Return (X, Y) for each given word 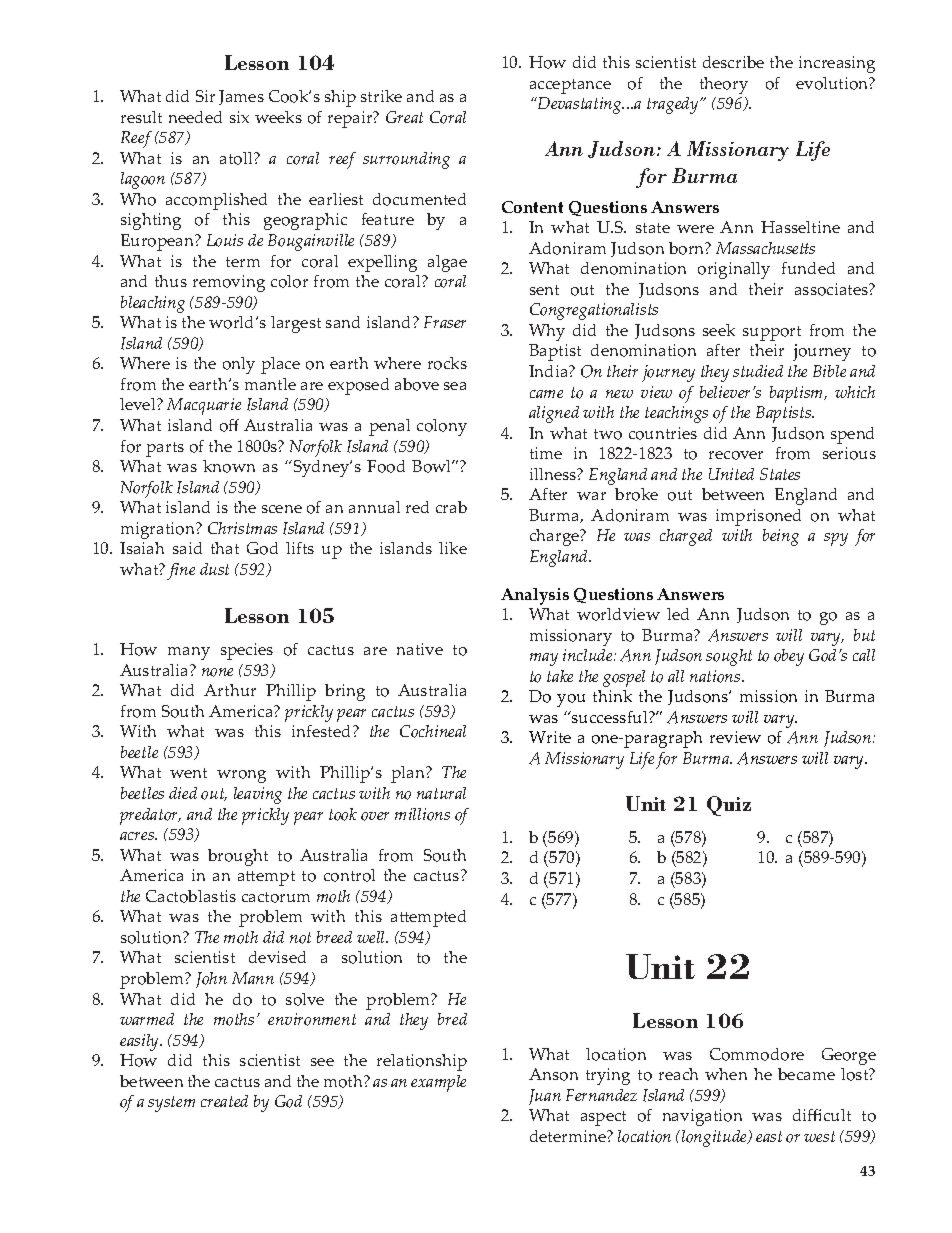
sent (544, 290)
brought (238, 857)
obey (789, 657)
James (241, 97)
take (560, 676)
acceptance (570, 86)
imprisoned (758, 517)
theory (724, 85)
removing (229, 283)
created (224, 1101)
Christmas (242, 528)
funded (808, 268)
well (372, 937)
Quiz (729, 806)
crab (451, 507)
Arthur (230, 690)
